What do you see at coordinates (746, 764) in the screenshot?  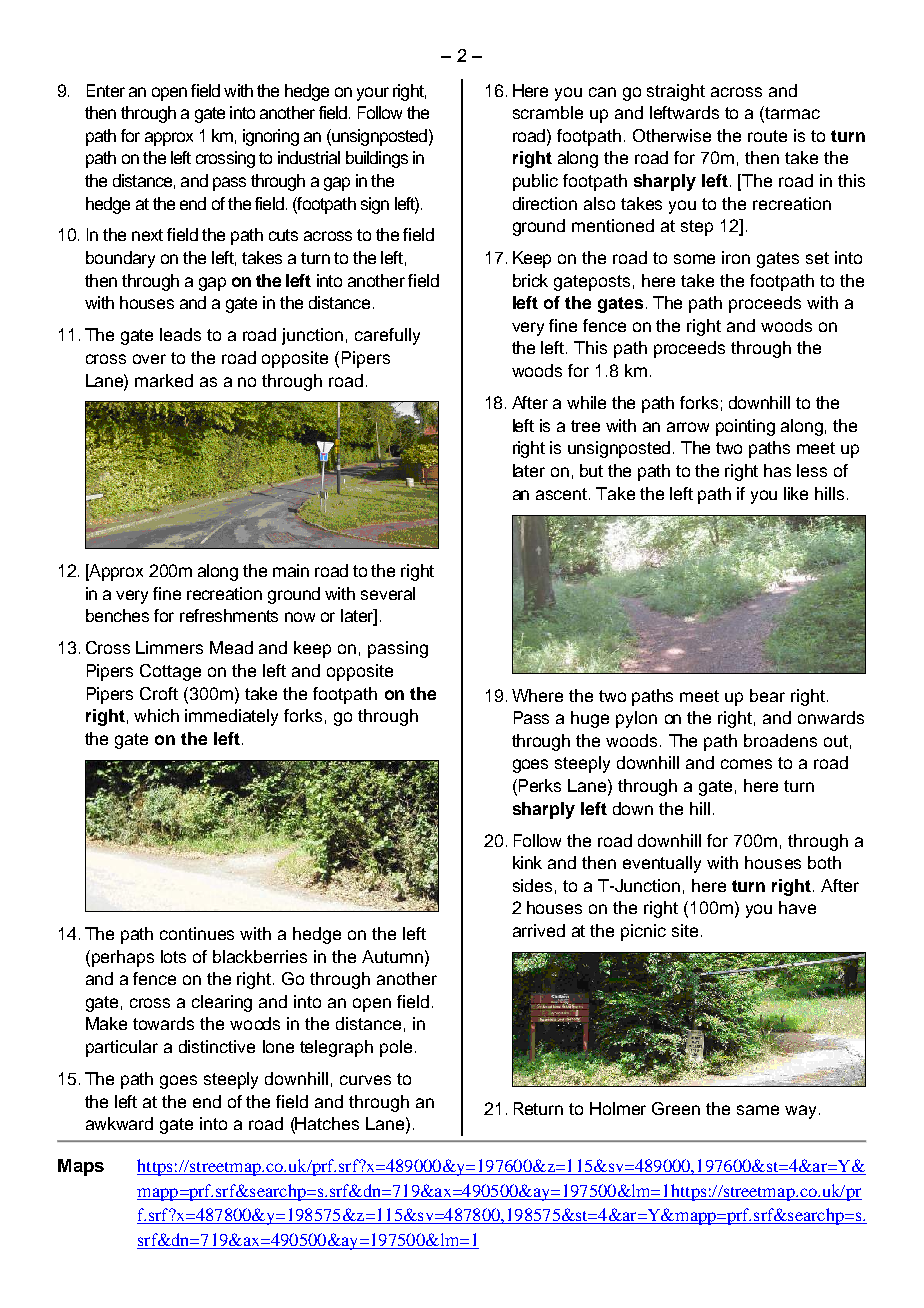 I see `comes` at bounding box center [746, 764].
